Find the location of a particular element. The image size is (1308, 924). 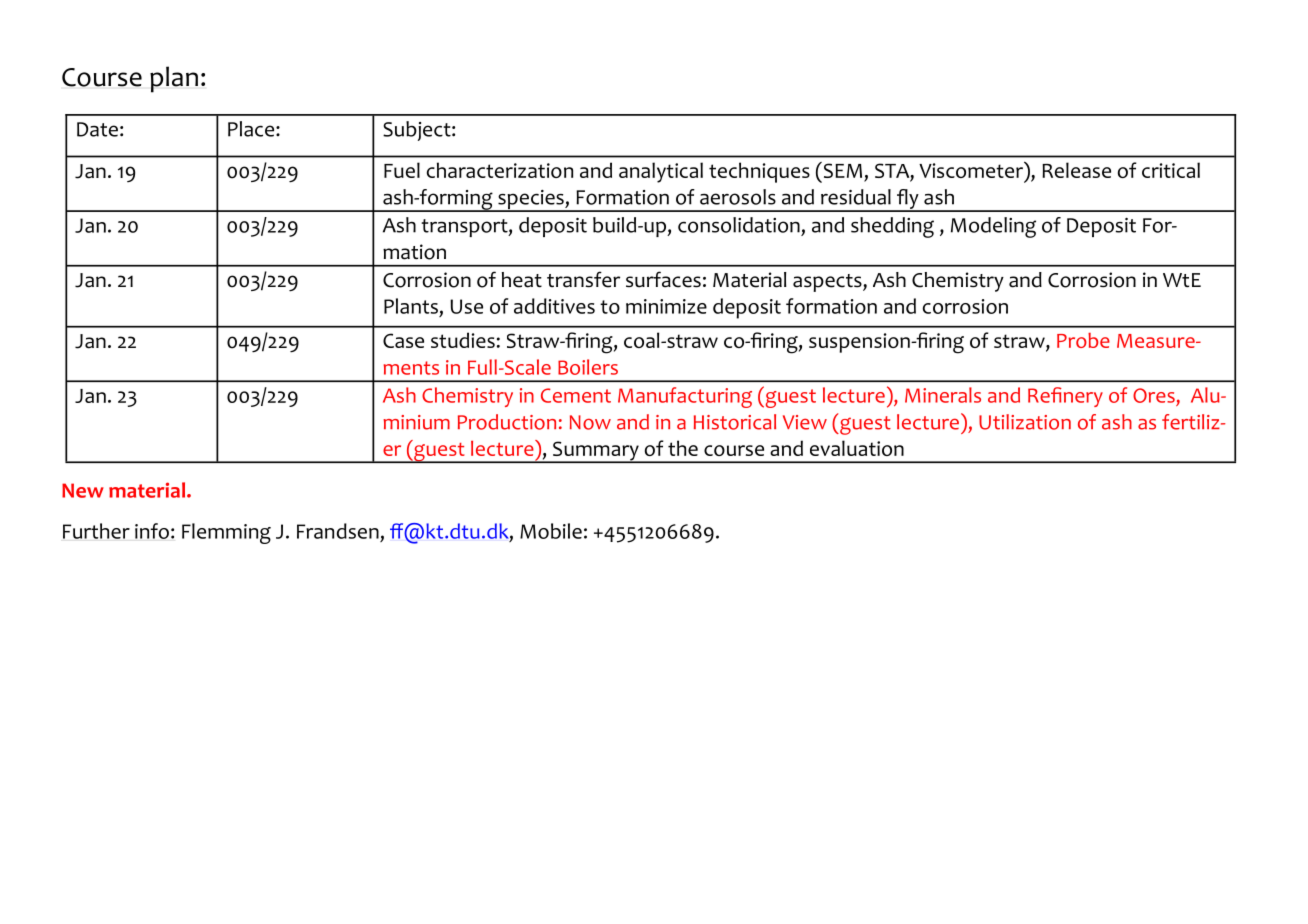

analytical is located at coordinates (661, 172).
